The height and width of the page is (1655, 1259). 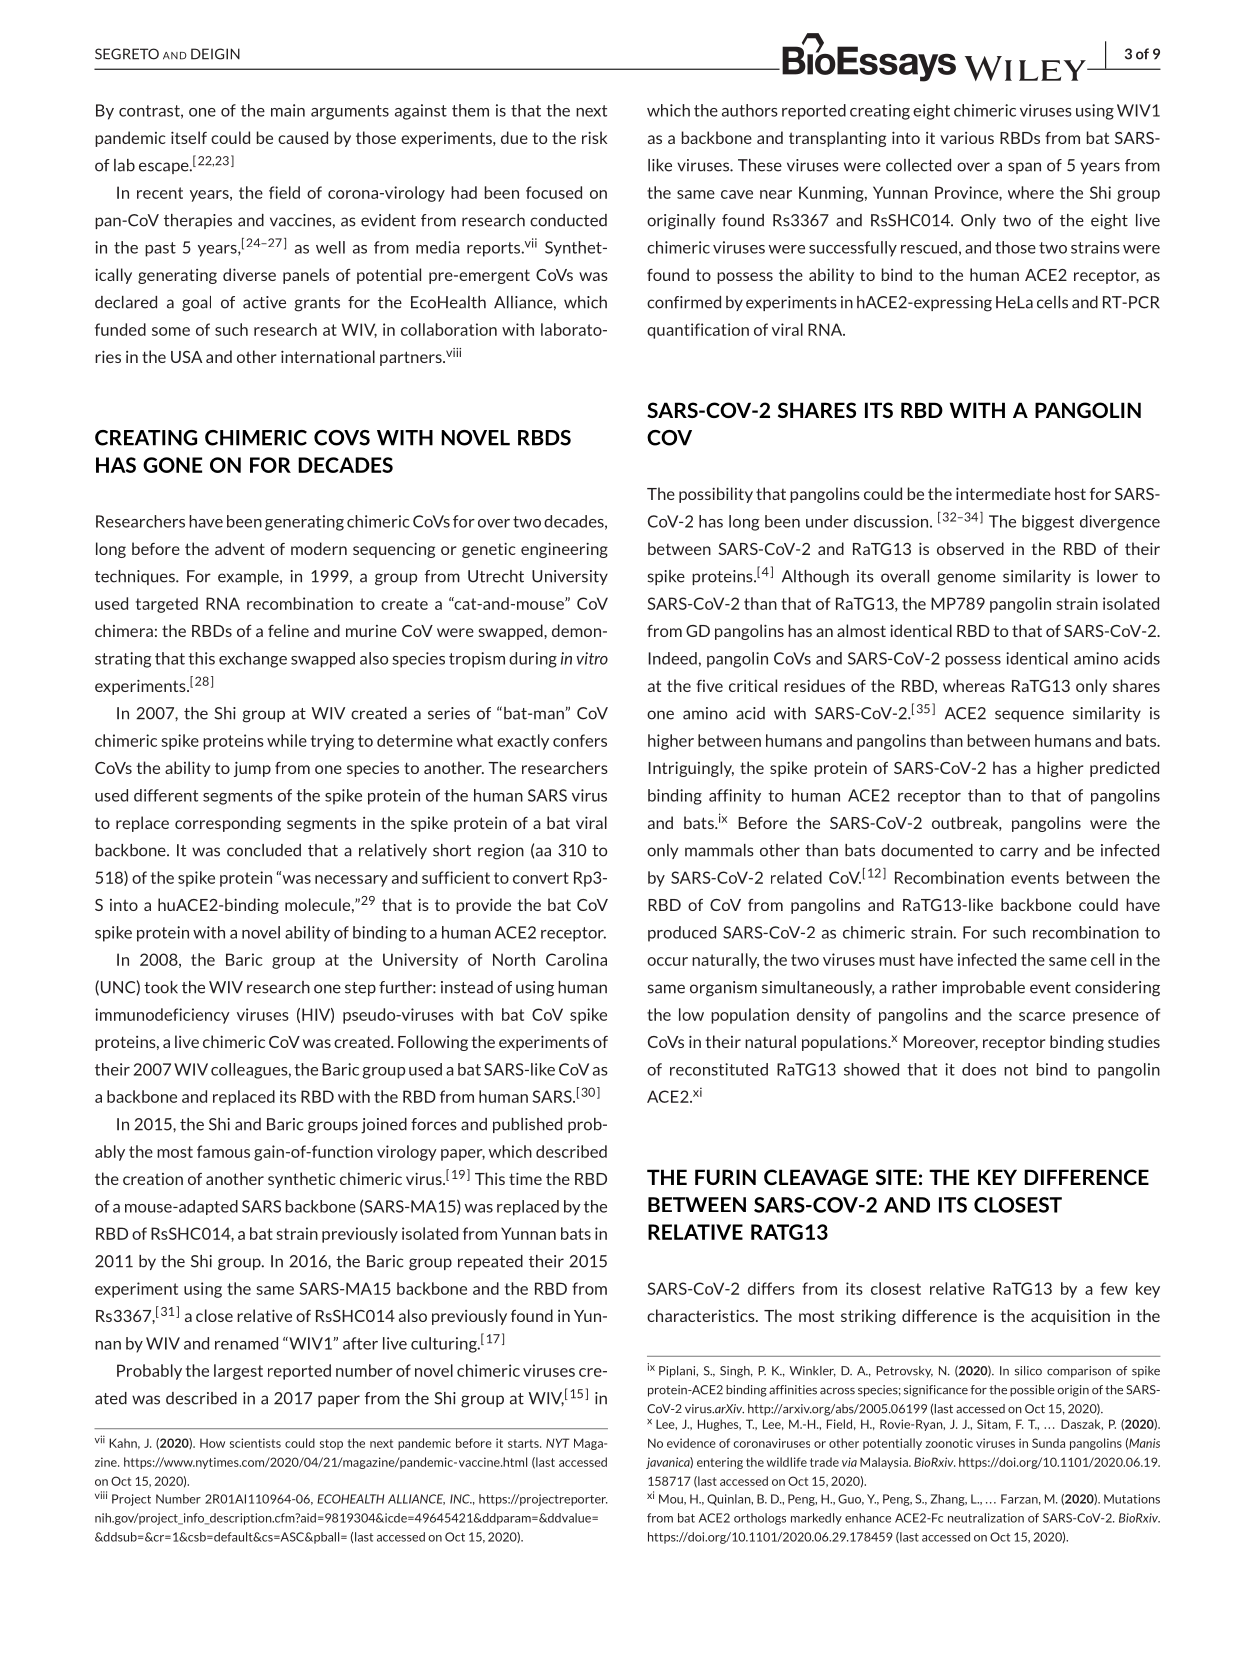 What do you see at coordinates (172, 465) in the page?
I see `GONE` at bounding box center [172, 465].
